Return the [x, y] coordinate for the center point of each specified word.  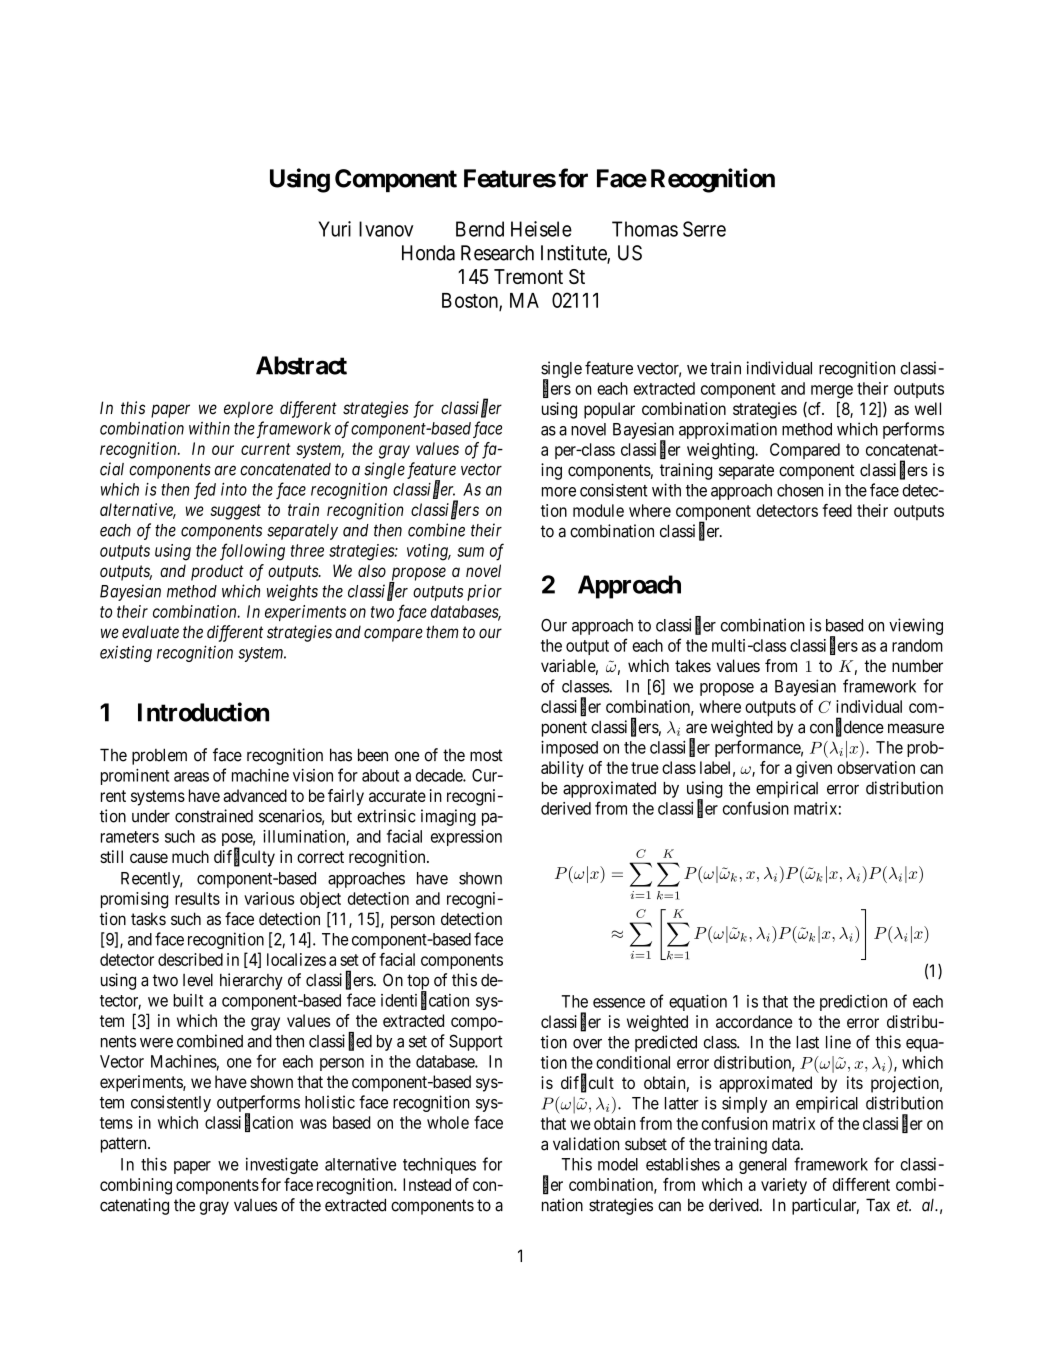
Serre [704, 229]
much [190, 856]
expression [466, 838]
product [217, 572]
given [814, 769]
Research [497, 253]
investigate [282, 1165]
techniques [439, 1165]
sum [470, 552]
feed [837, 510]
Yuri [335, 229]
